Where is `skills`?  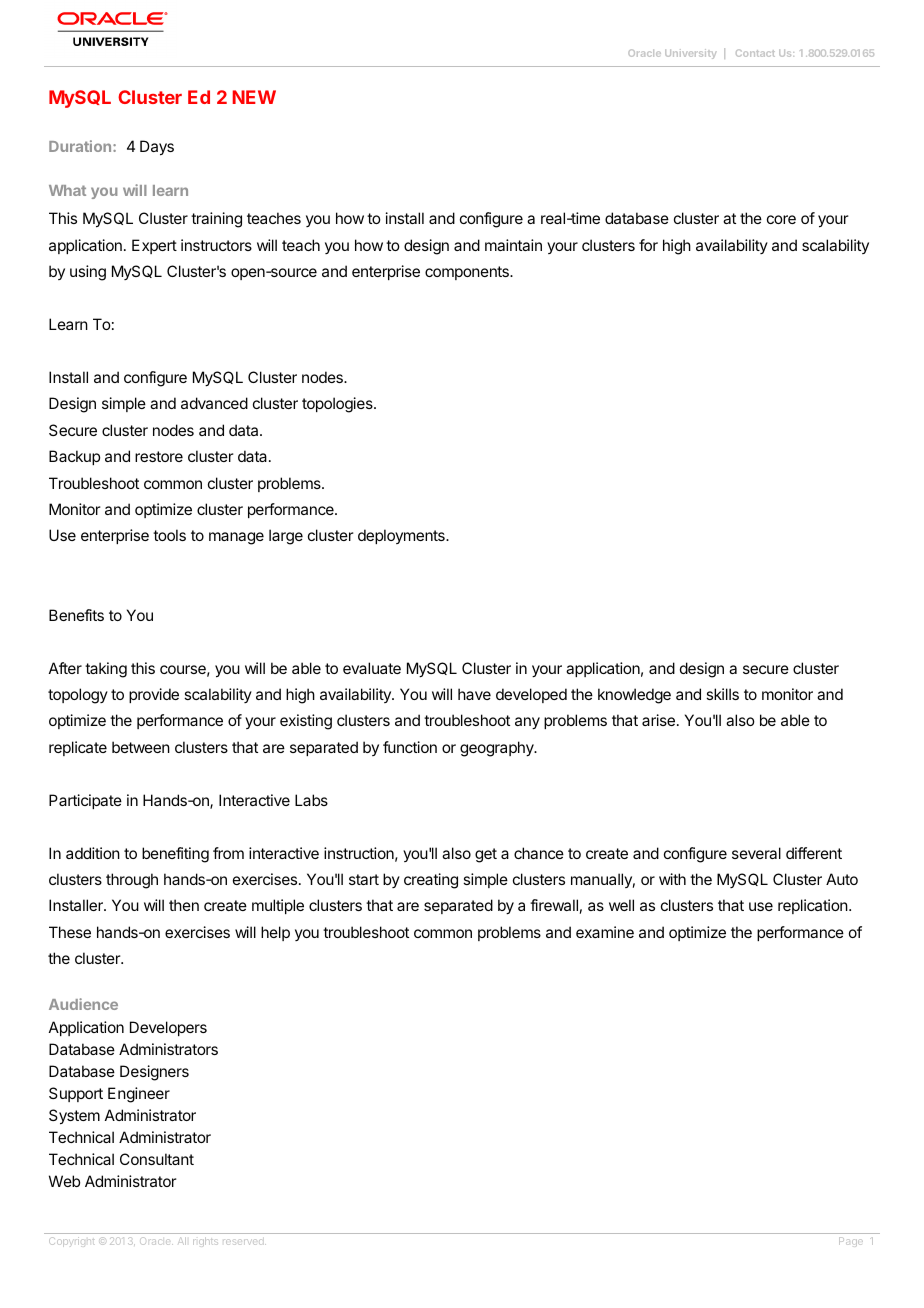
skills is located at coordinates (722, 694).
